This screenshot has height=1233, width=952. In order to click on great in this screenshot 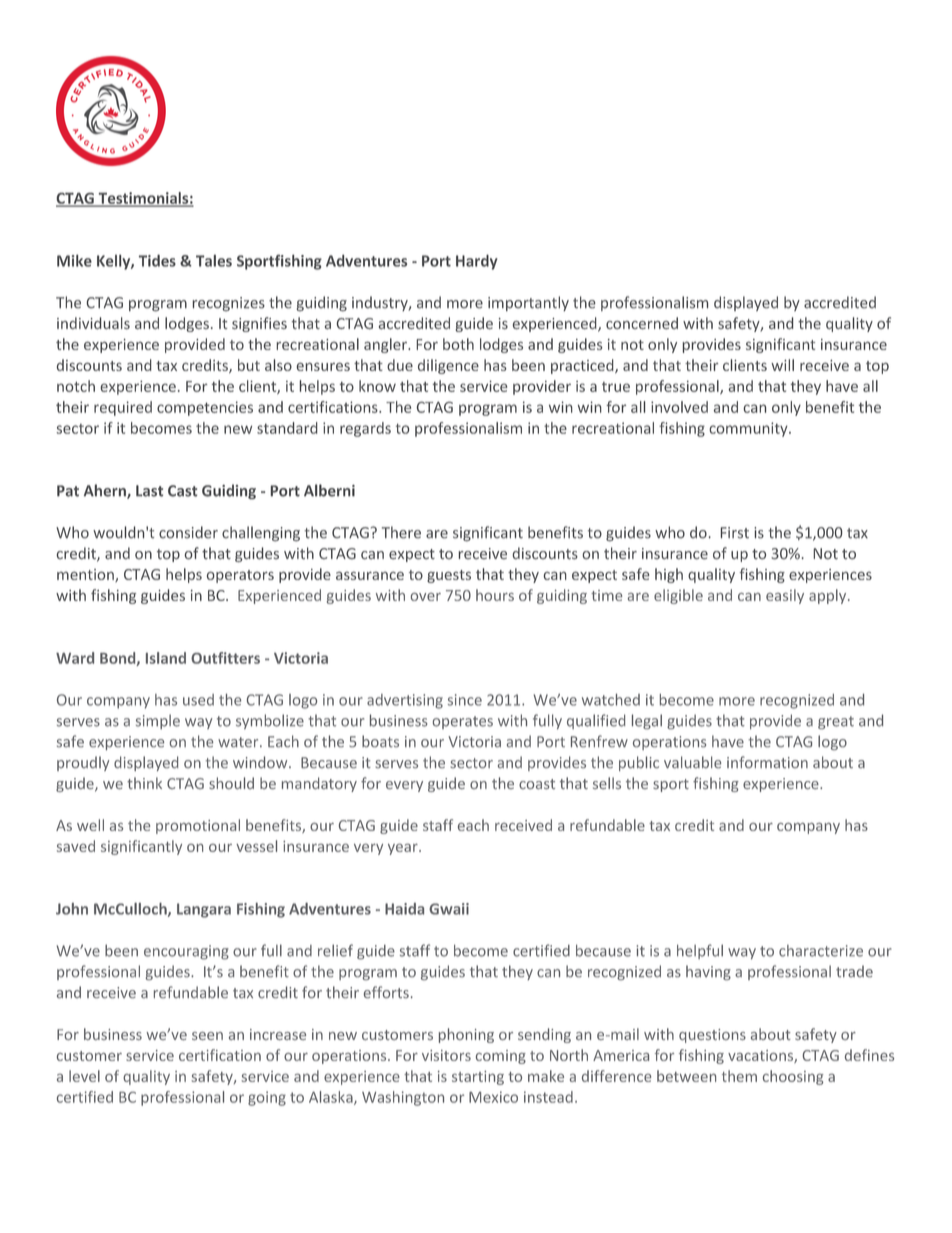, I will do `click(836, 722)`.
